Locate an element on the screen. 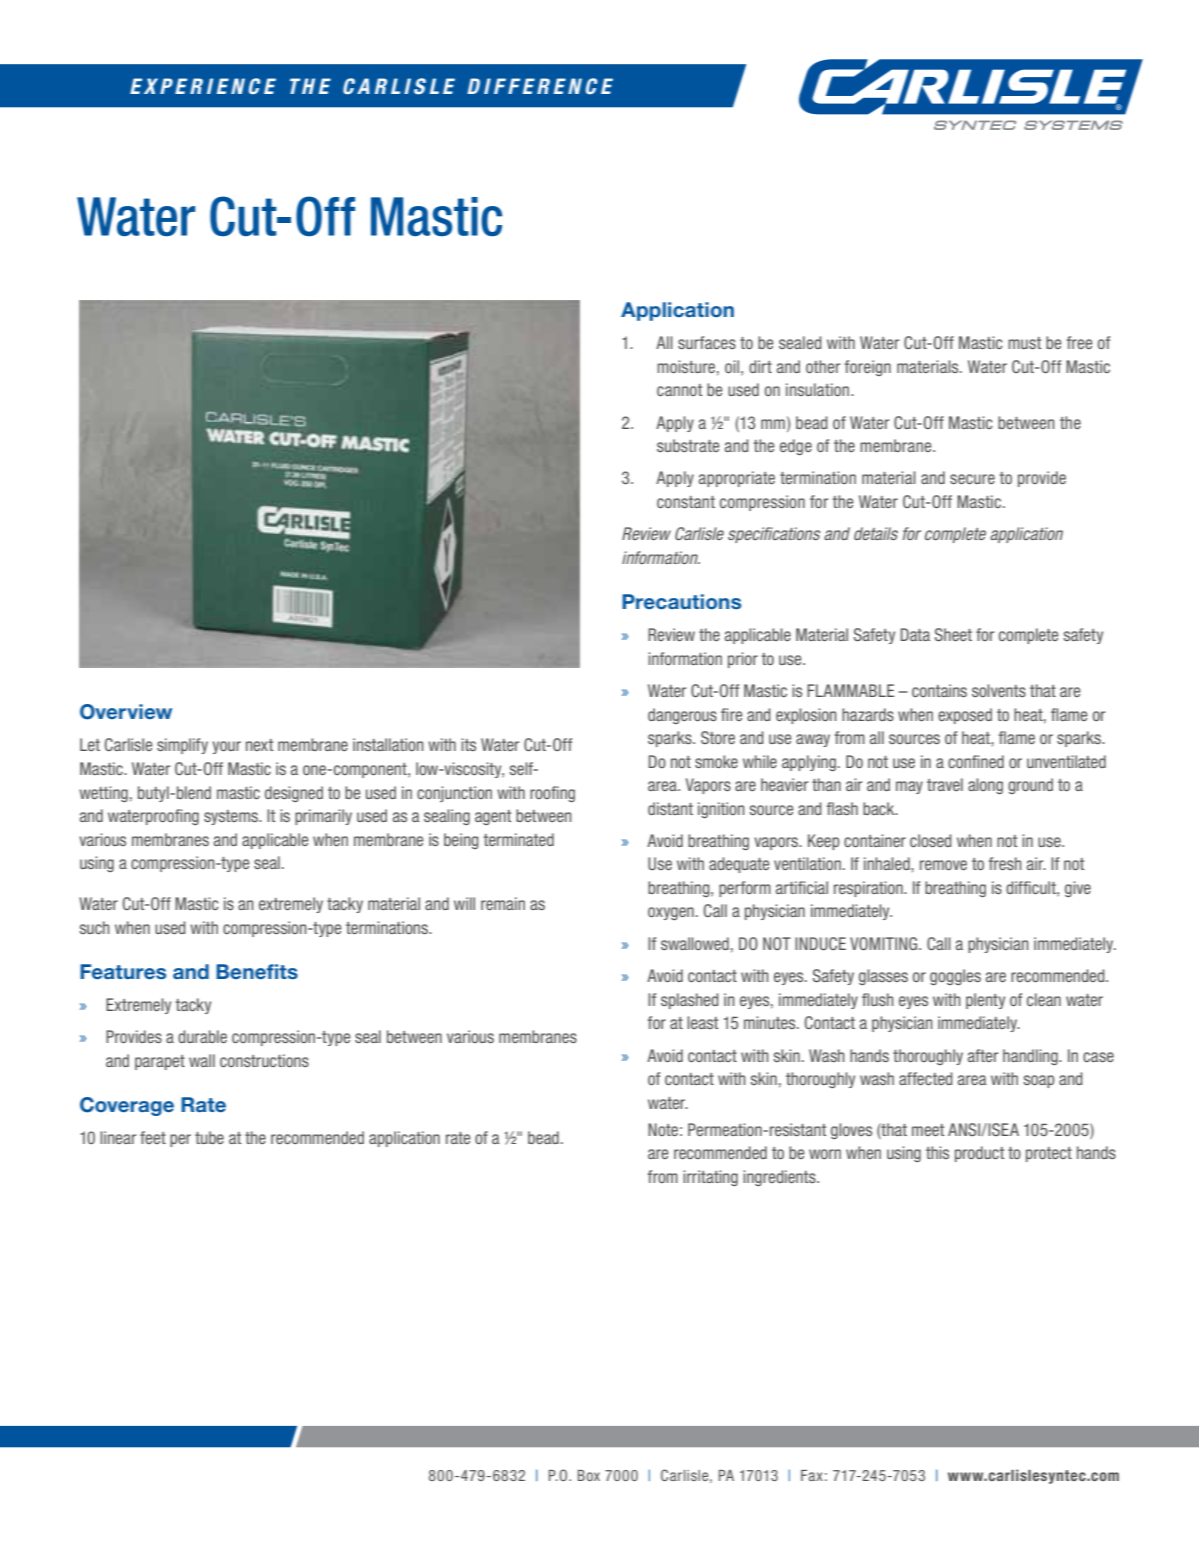 The height and width of the screenshot is (1552, 1199). fresh is located at coordinates (1005, 863).
